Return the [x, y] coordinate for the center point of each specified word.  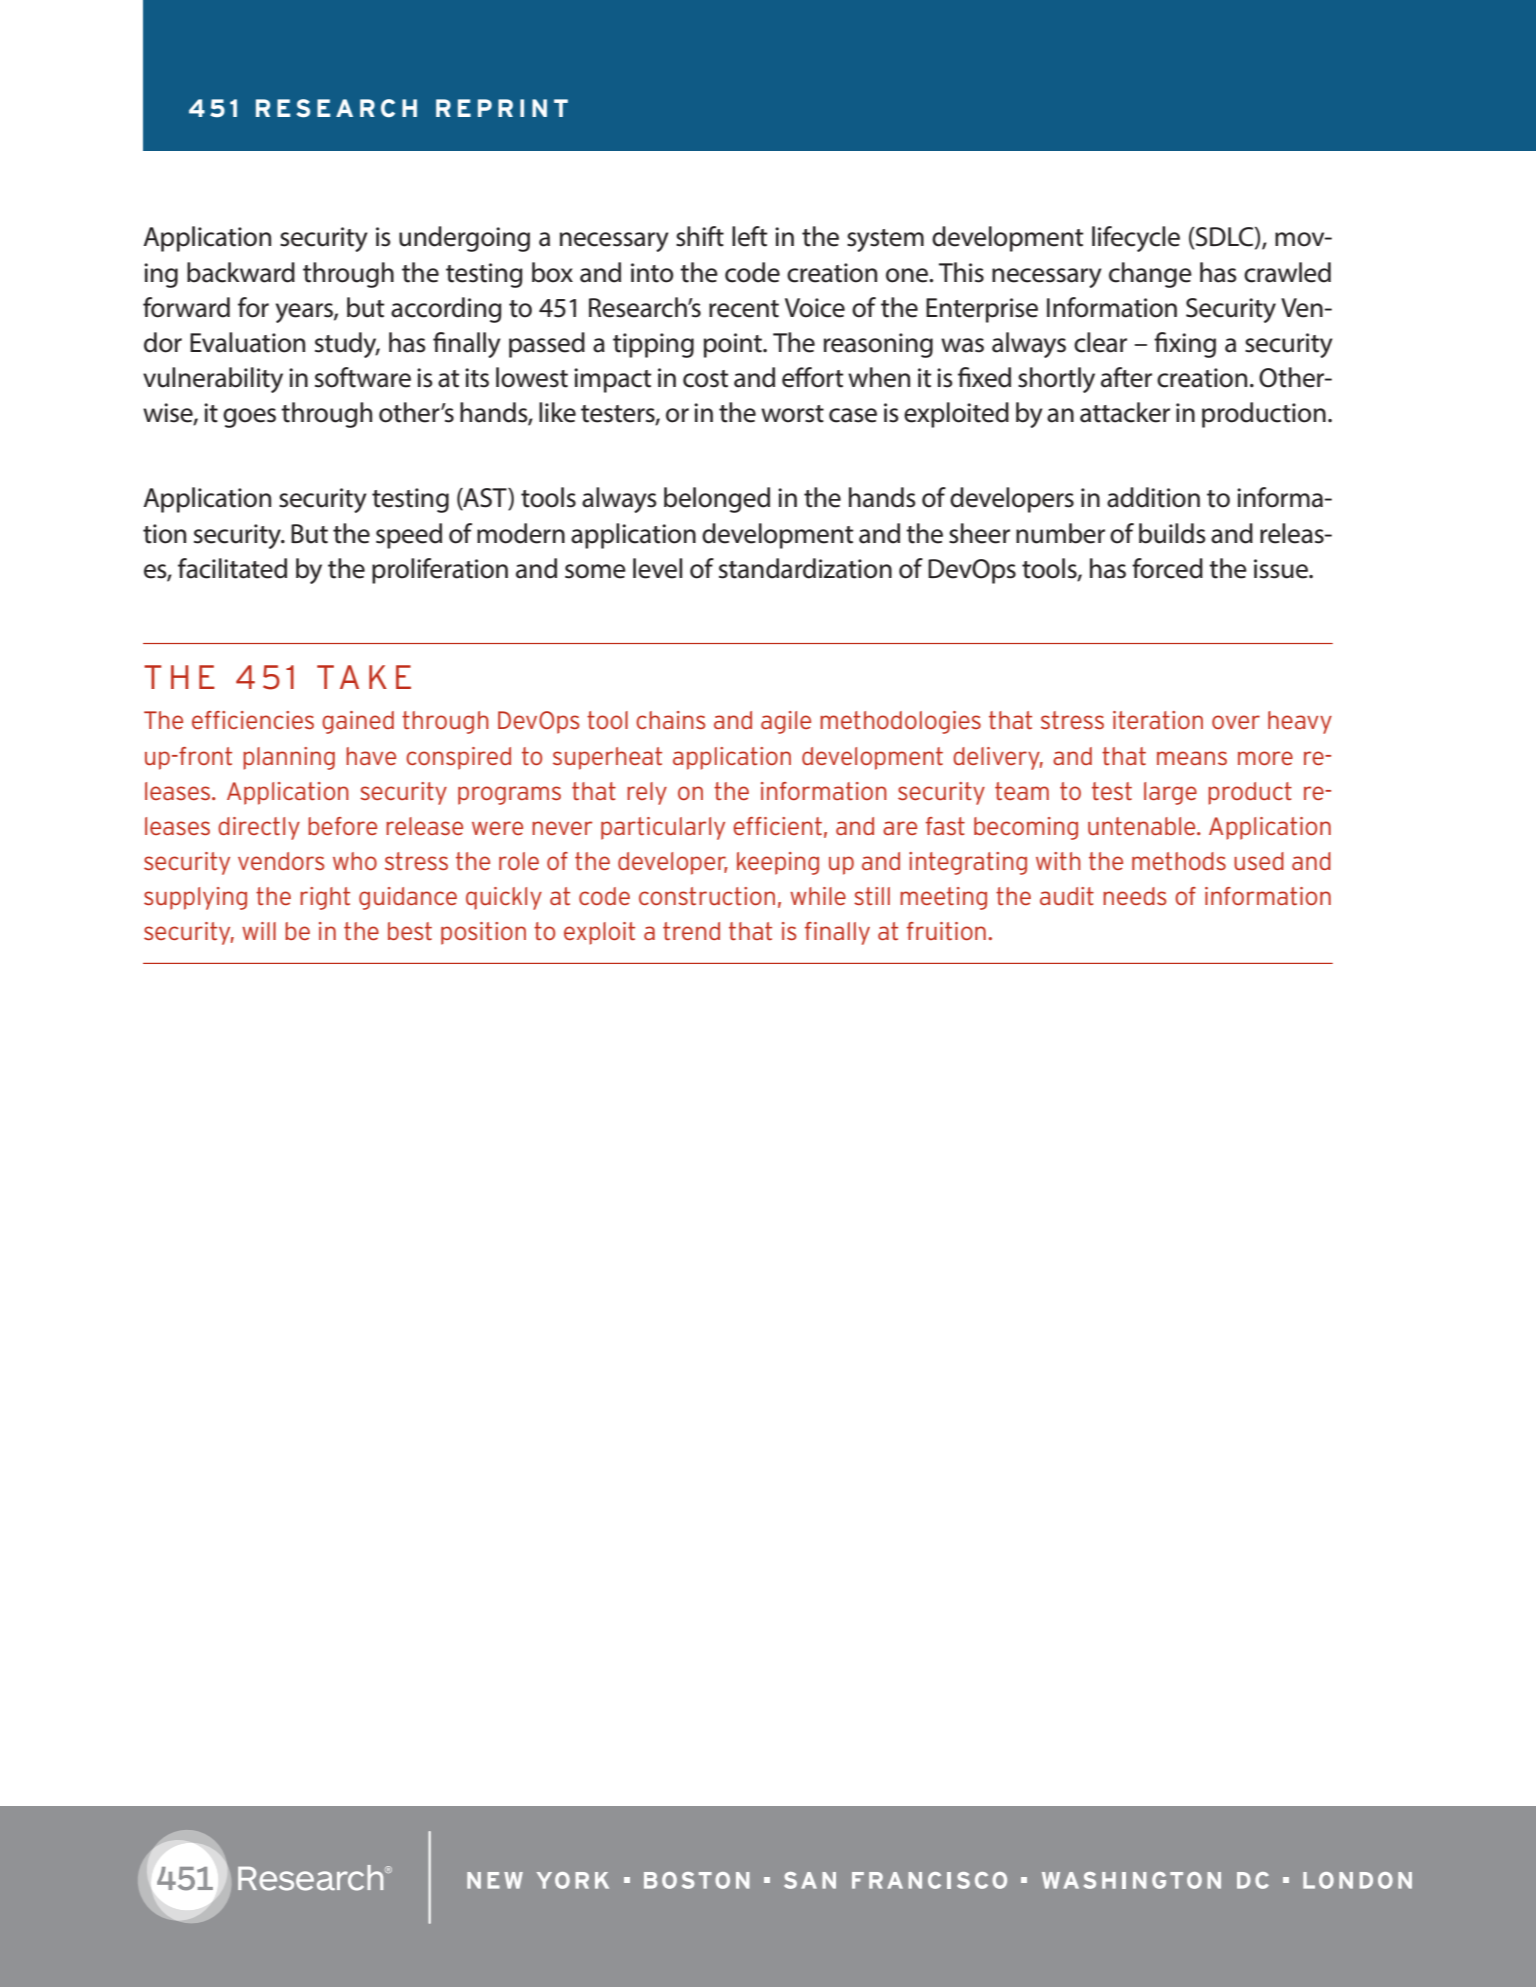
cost [705, 379]
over [1236, 722]
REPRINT [502, 108]
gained [358, 722]
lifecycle [1136, 239]
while [818, 896]
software [363, 377]
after [1126, 377]
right [325, 898]
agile [786, 722]
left [749, 236]
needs [1135, 896]
